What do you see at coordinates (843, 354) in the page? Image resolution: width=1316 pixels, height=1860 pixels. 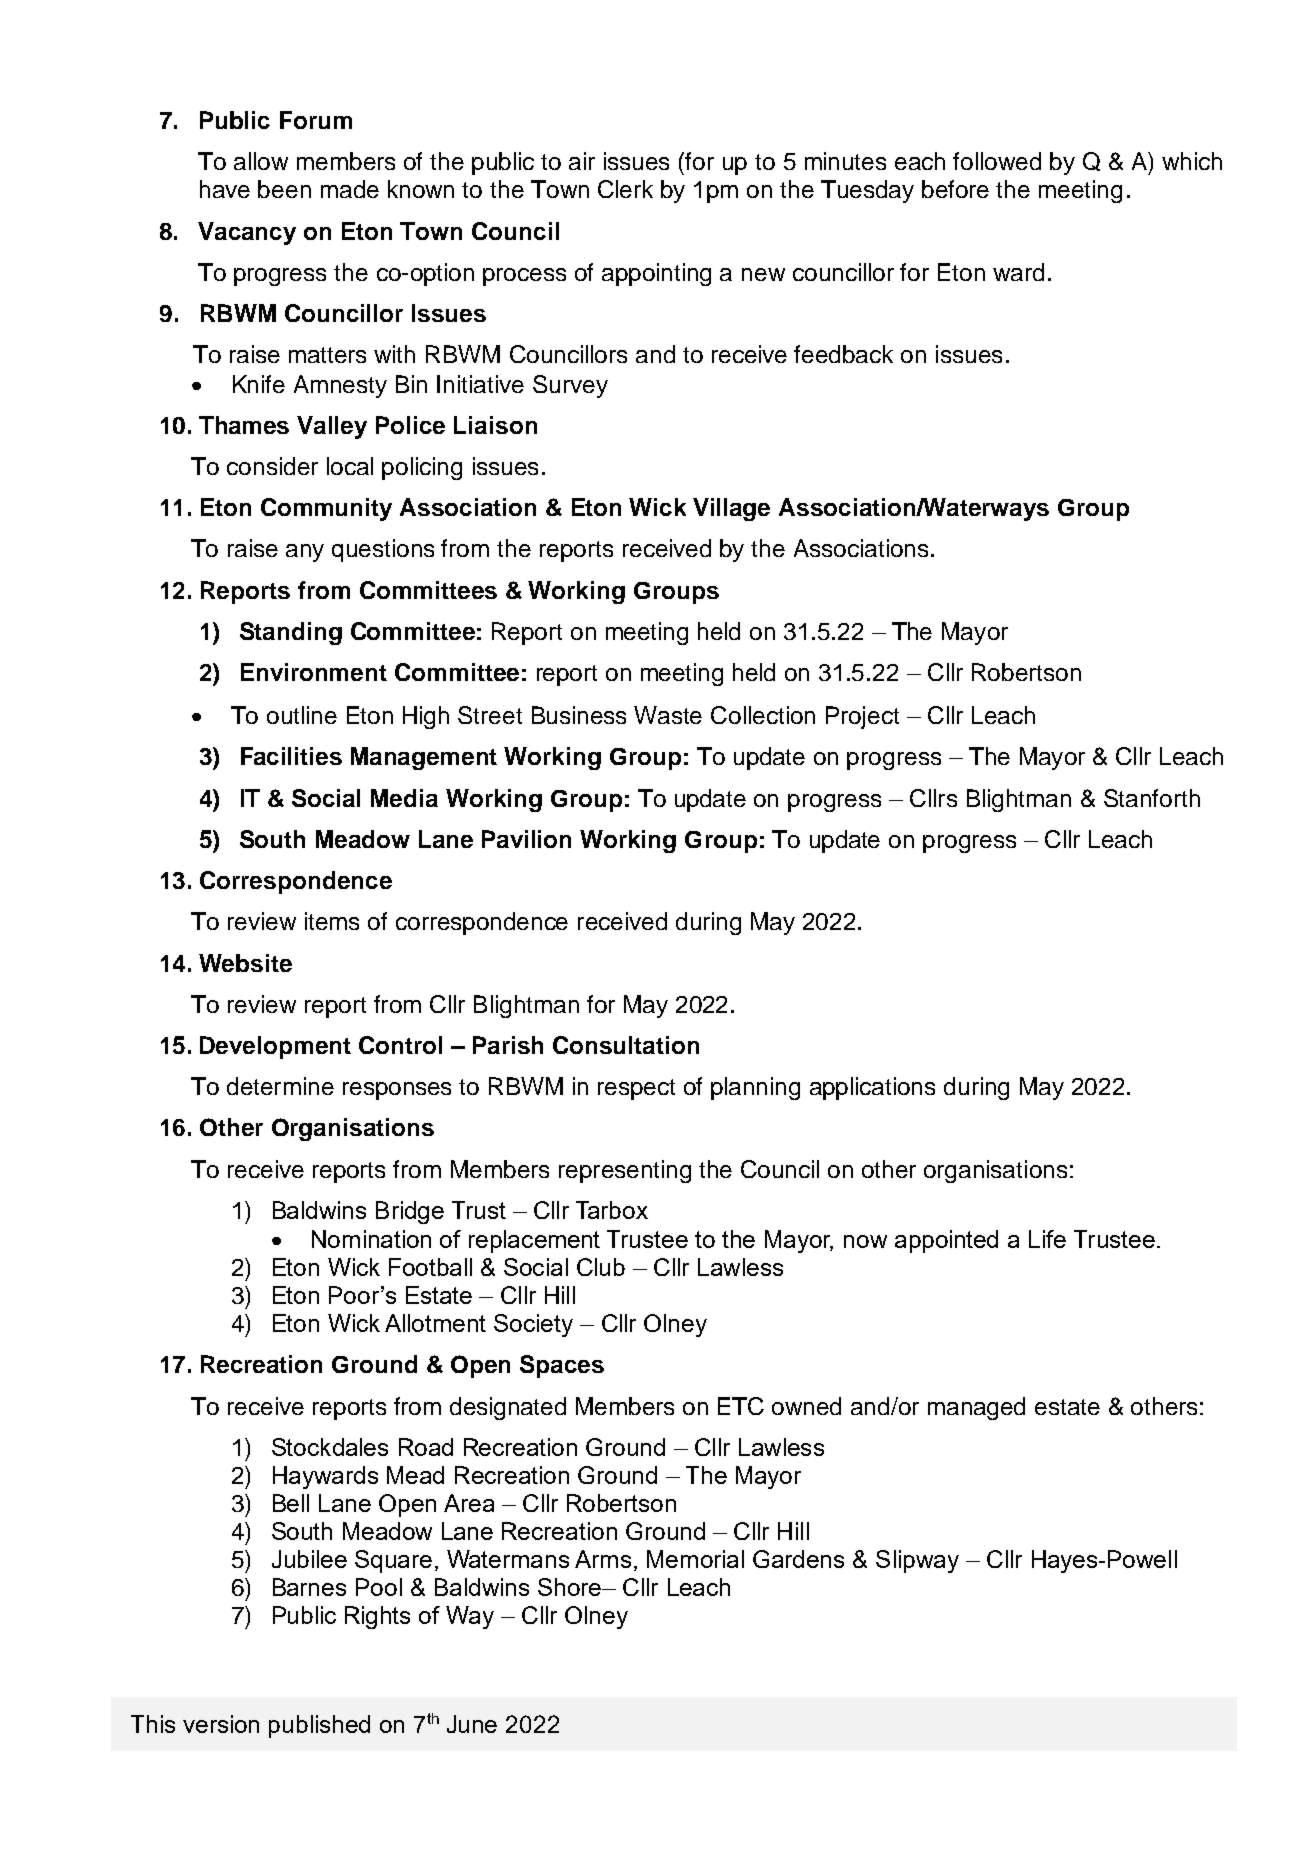 I see `feedback` at bounding box center [843, 354].
